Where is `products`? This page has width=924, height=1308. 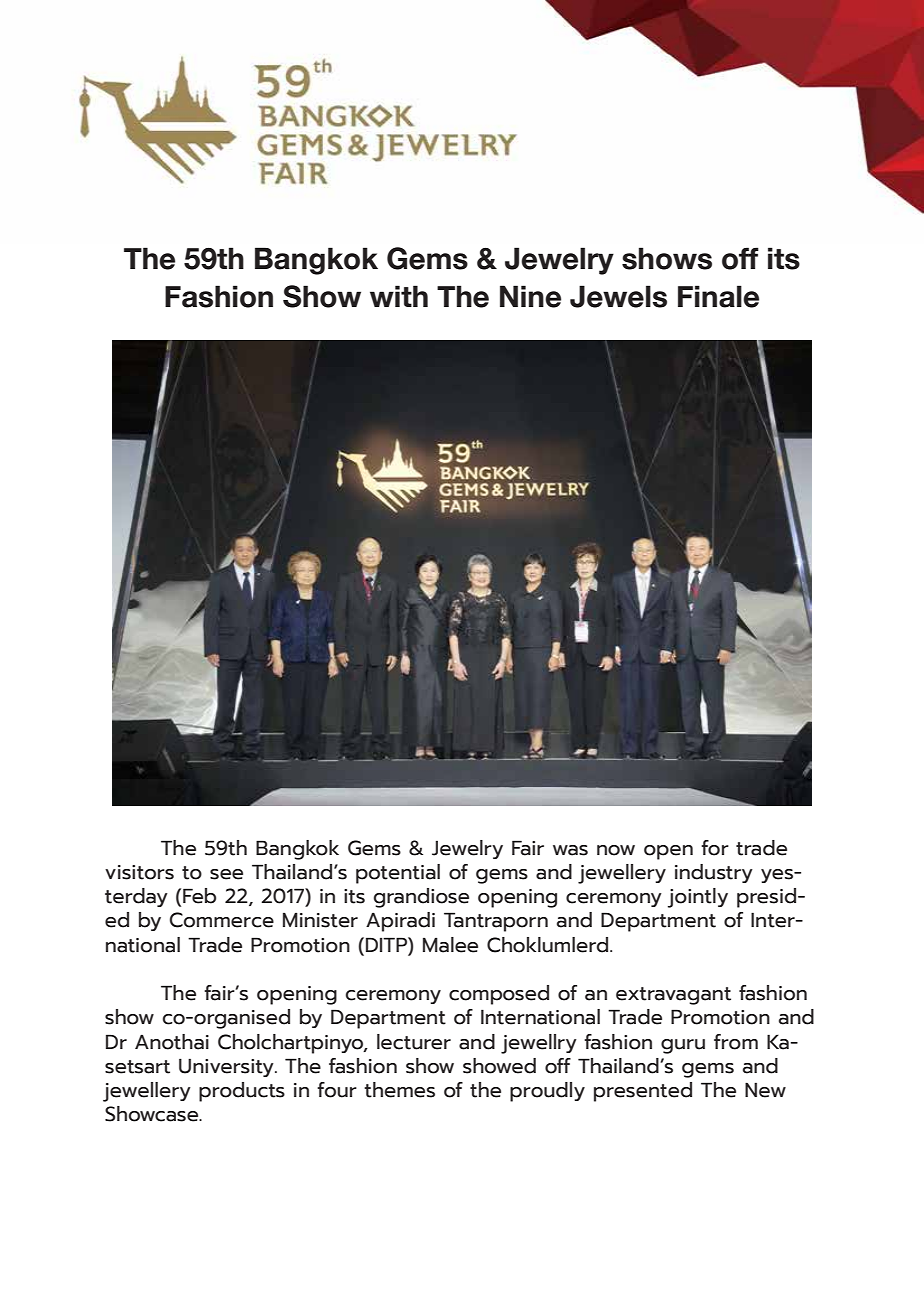 products is located at coordinates (242, 1092).
